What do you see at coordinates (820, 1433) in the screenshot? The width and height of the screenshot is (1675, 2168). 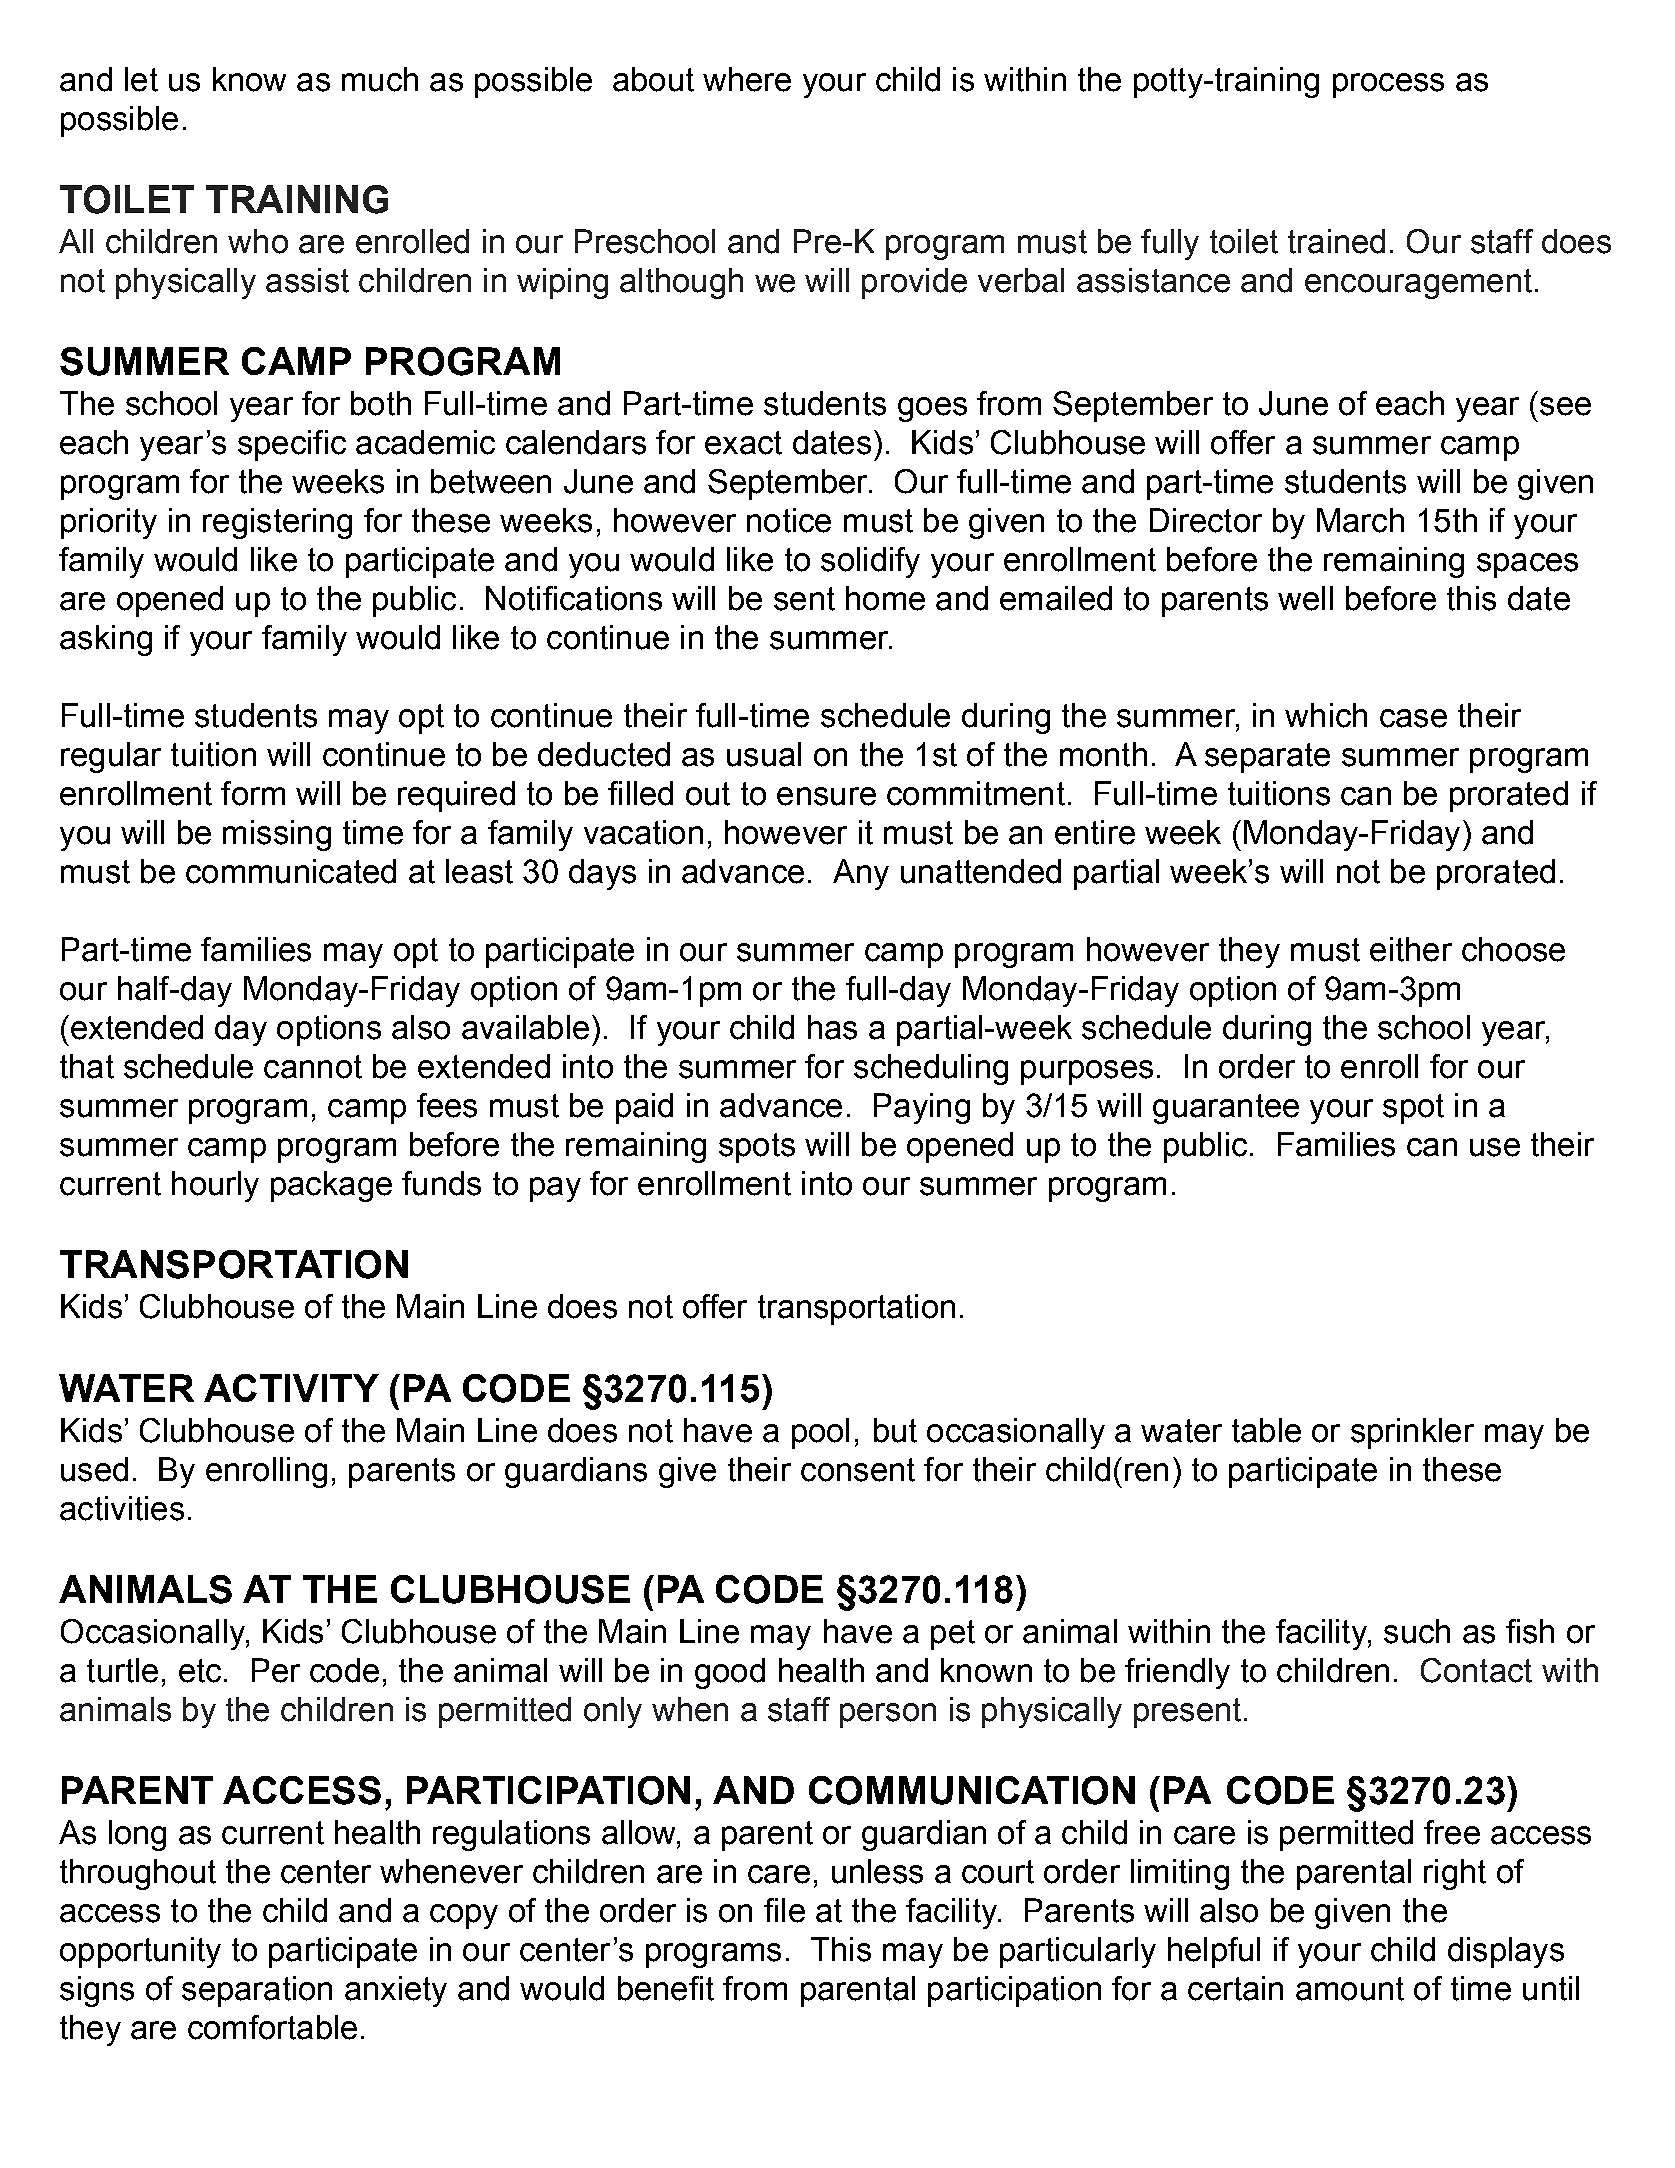 I see `pool` at bounding box center [820, 1433].
